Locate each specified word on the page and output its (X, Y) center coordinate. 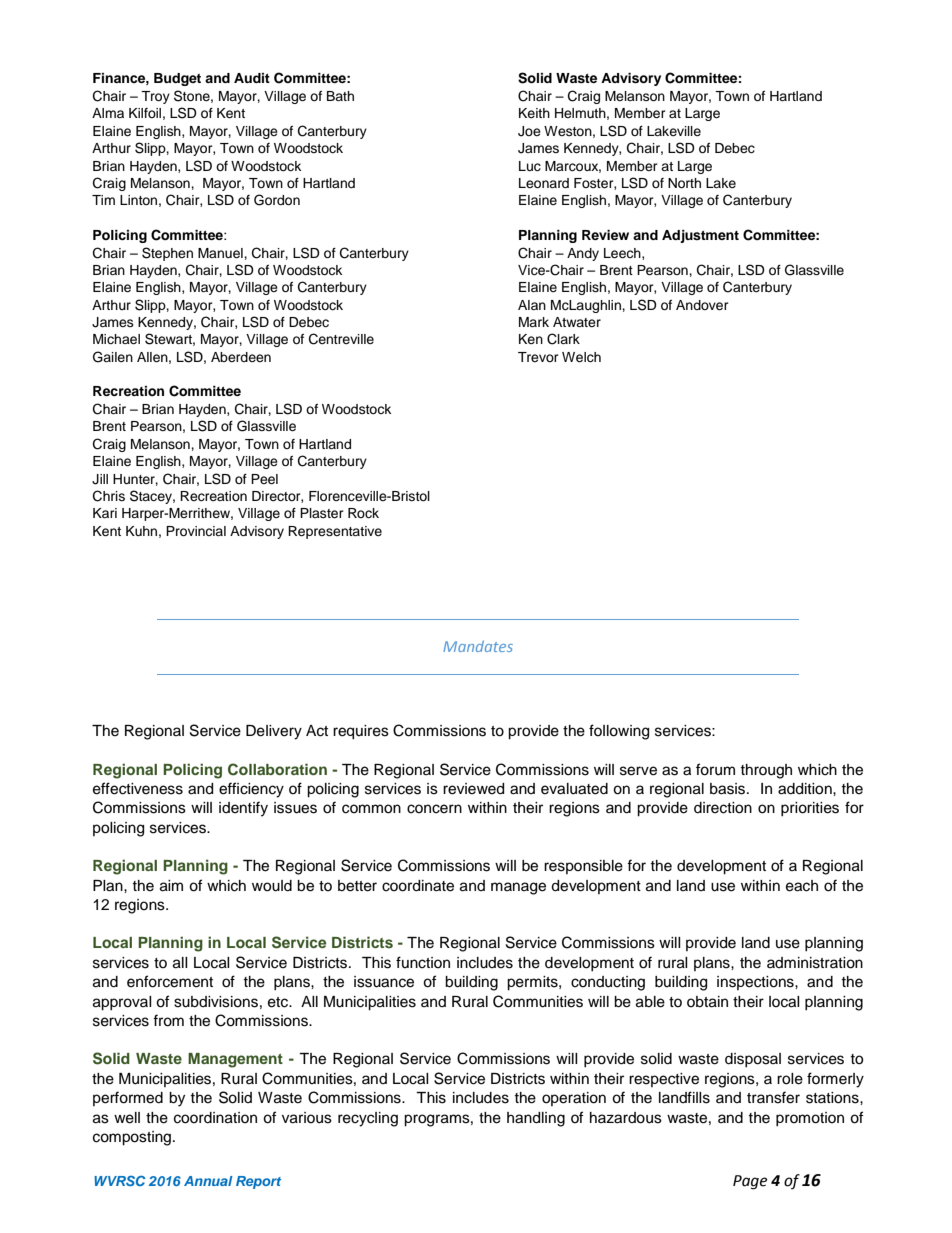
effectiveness (138, 788)
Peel (264, 479)
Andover (702, 305)
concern (434, 809)
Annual (208, 1181)
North (684, 183)
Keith (534, 113)
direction (723, 808)
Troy (155, 97)
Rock (363, 513)
